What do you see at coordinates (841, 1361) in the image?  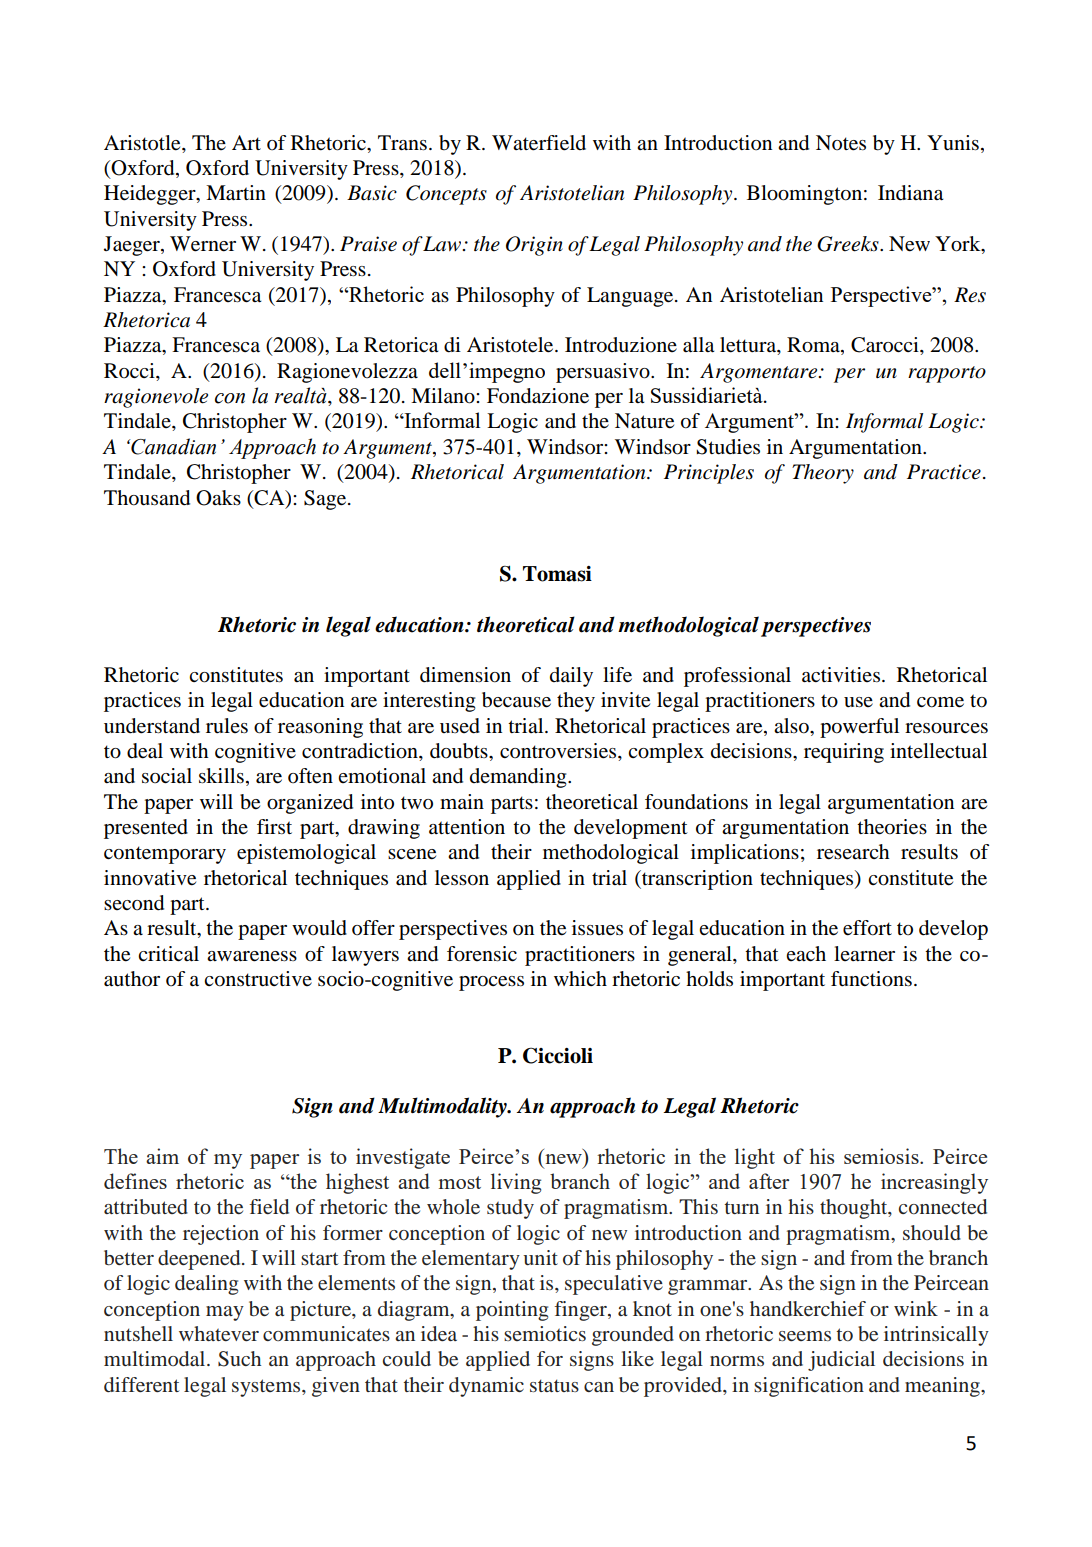 I see `judicial` at bounding box center [841, 1361].
